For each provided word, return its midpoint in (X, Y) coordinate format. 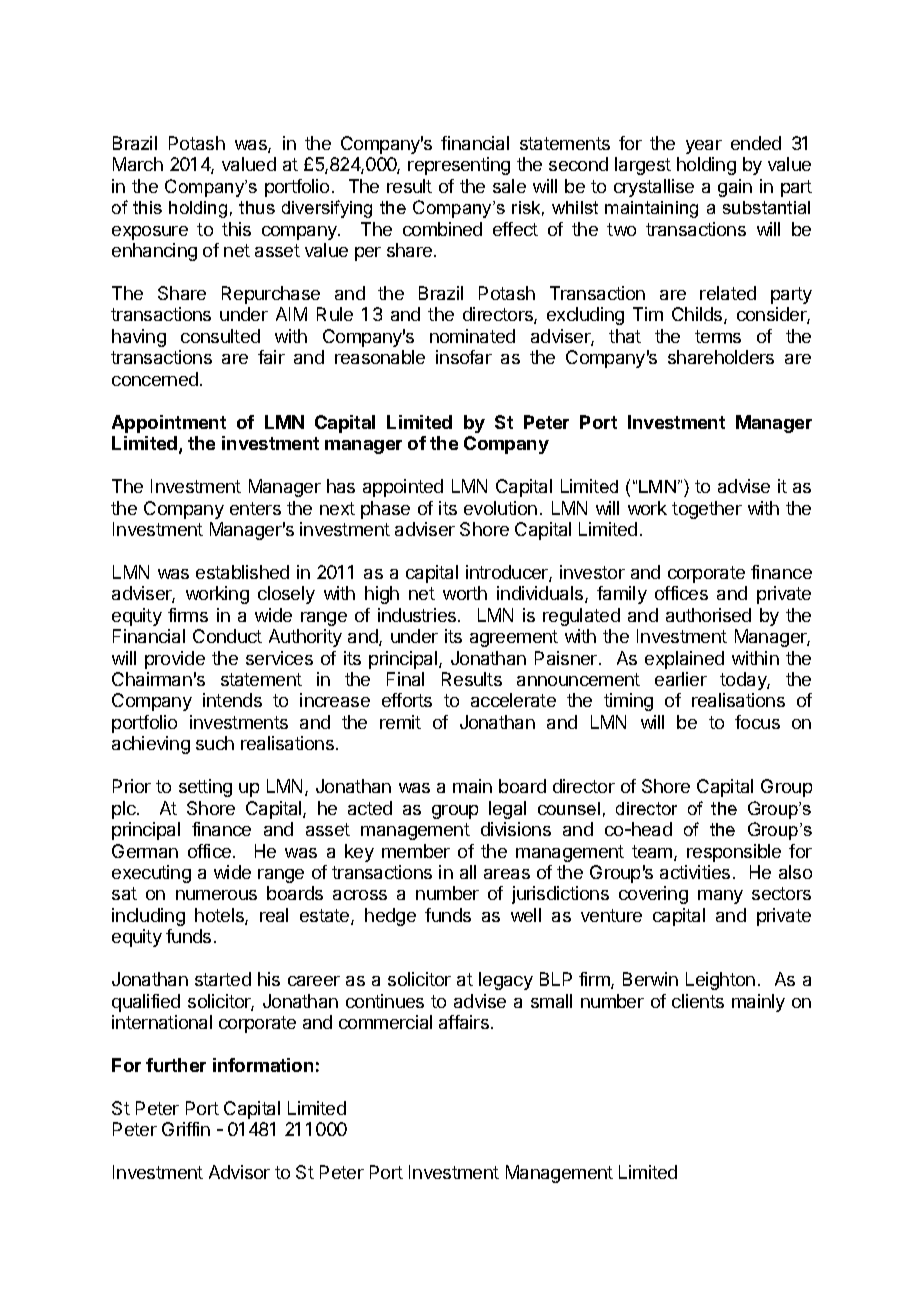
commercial (385, 1022)
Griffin (186, 1129)
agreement (514, 638)
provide (175, 660)
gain (735, 188)
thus (257, 207)
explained (684, 660)
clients (698, 1001)
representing (459, 166)
